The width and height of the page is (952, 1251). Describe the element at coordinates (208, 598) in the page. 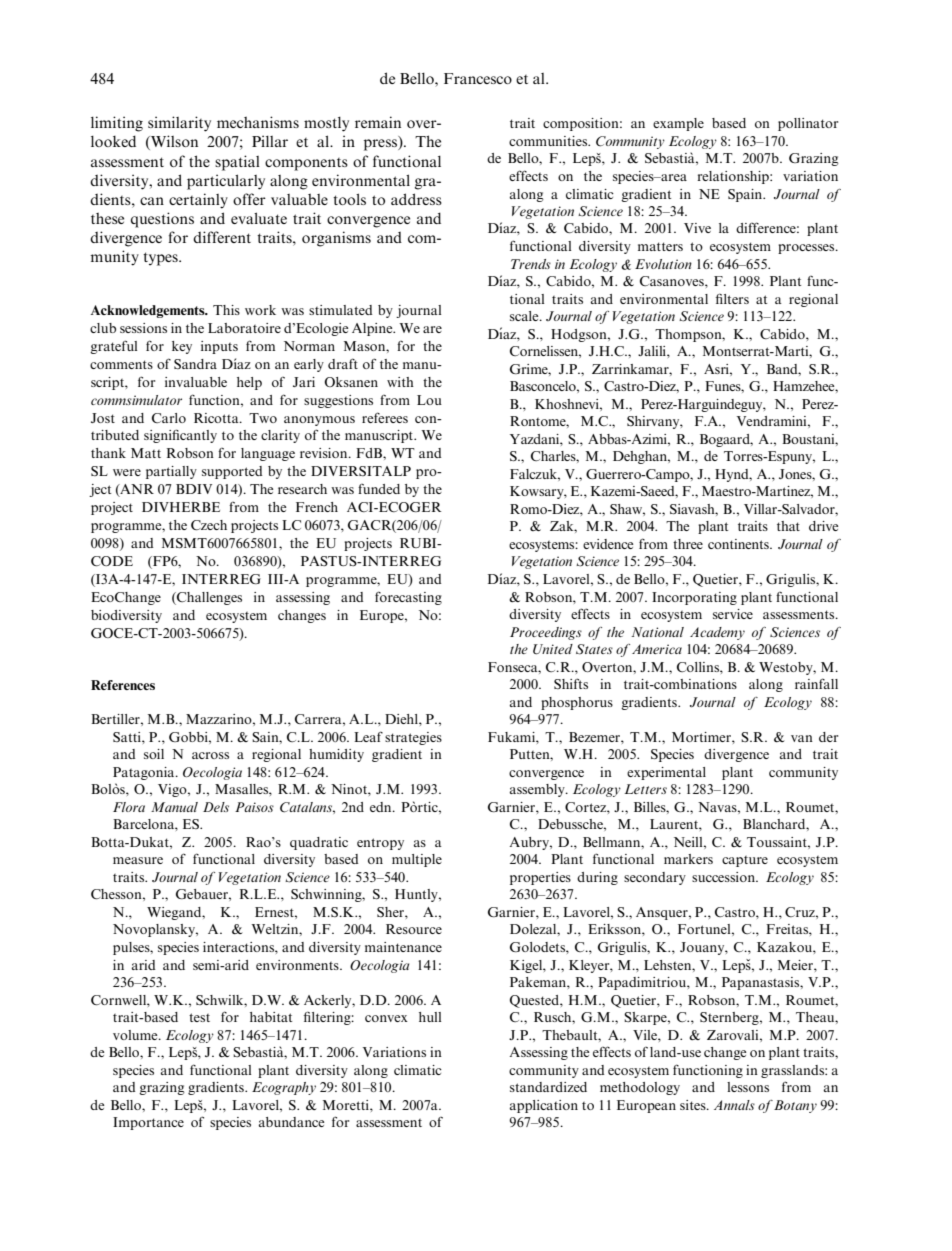

I see `Challenges` at that location.
